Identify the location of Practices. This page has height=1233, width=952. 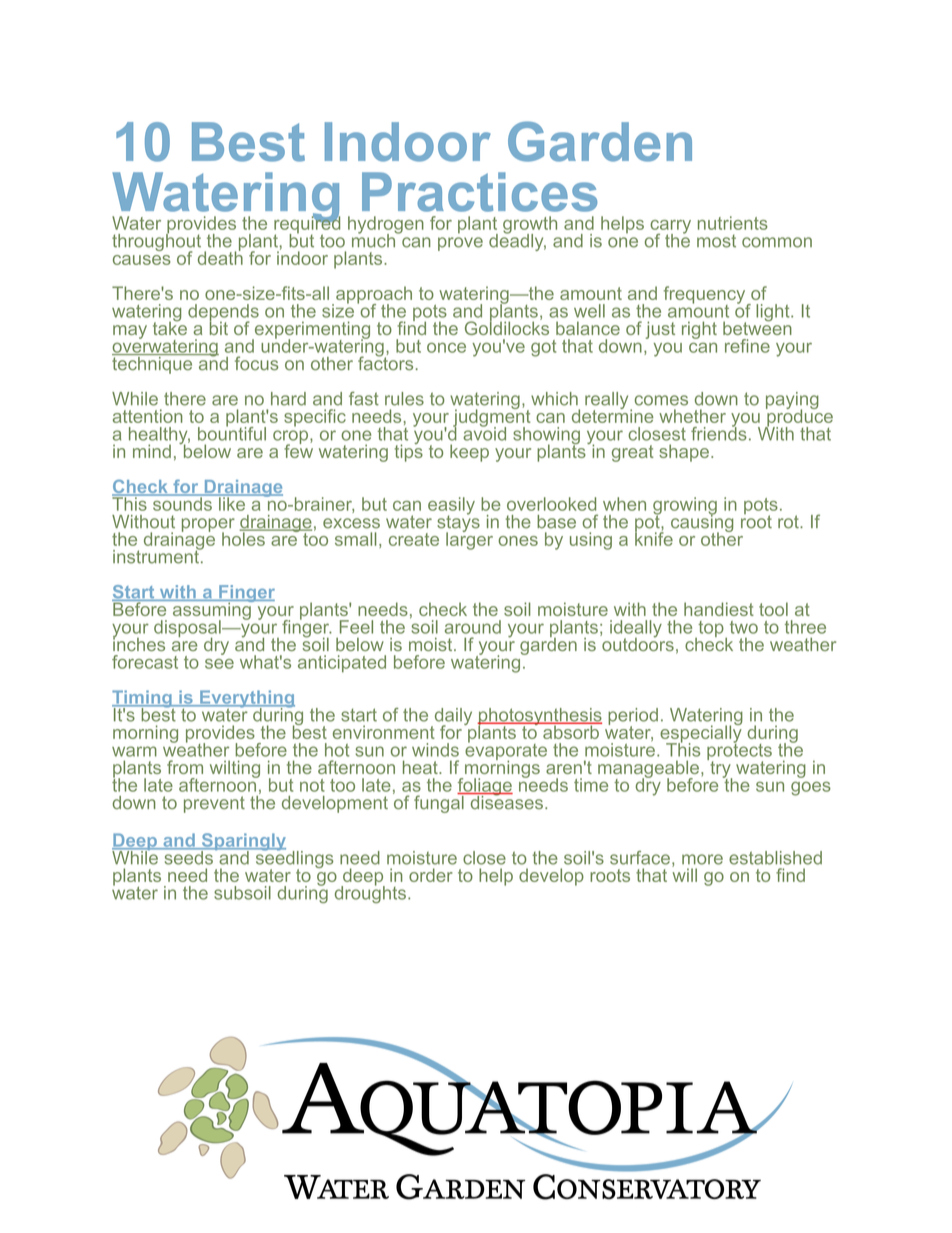
(479, 192).
